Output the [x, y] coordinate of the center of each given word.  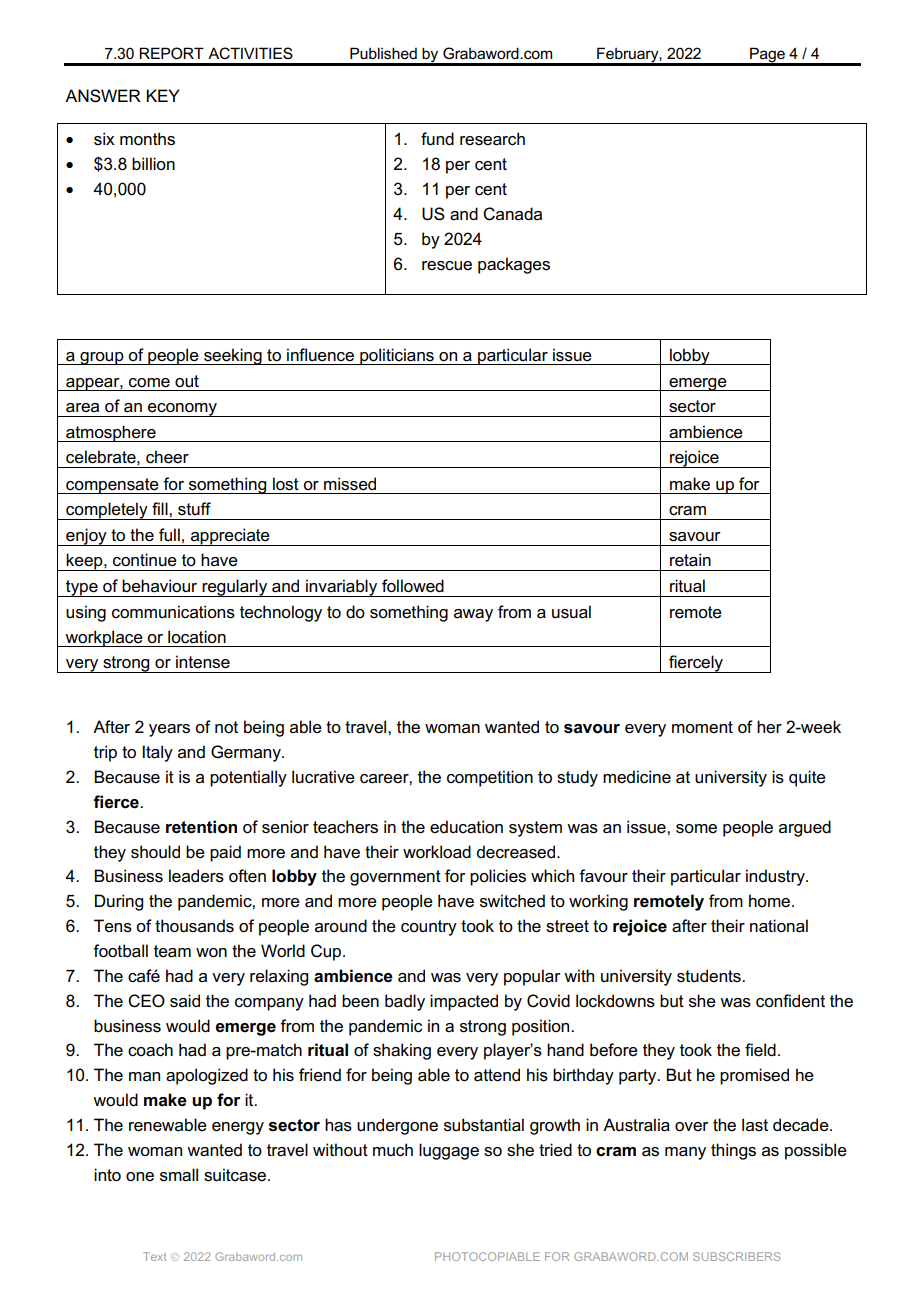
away [473, 615]
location [197, 637]
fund [437, 138]
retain [690, 560]
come [149, 383]
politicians [397, 356]
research [492, 139]
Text [155, 1256]
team [172, 951]
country [429, 928]
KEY [163, 95]
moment [702, 727]
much [393, 1150]
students [710, 976]
